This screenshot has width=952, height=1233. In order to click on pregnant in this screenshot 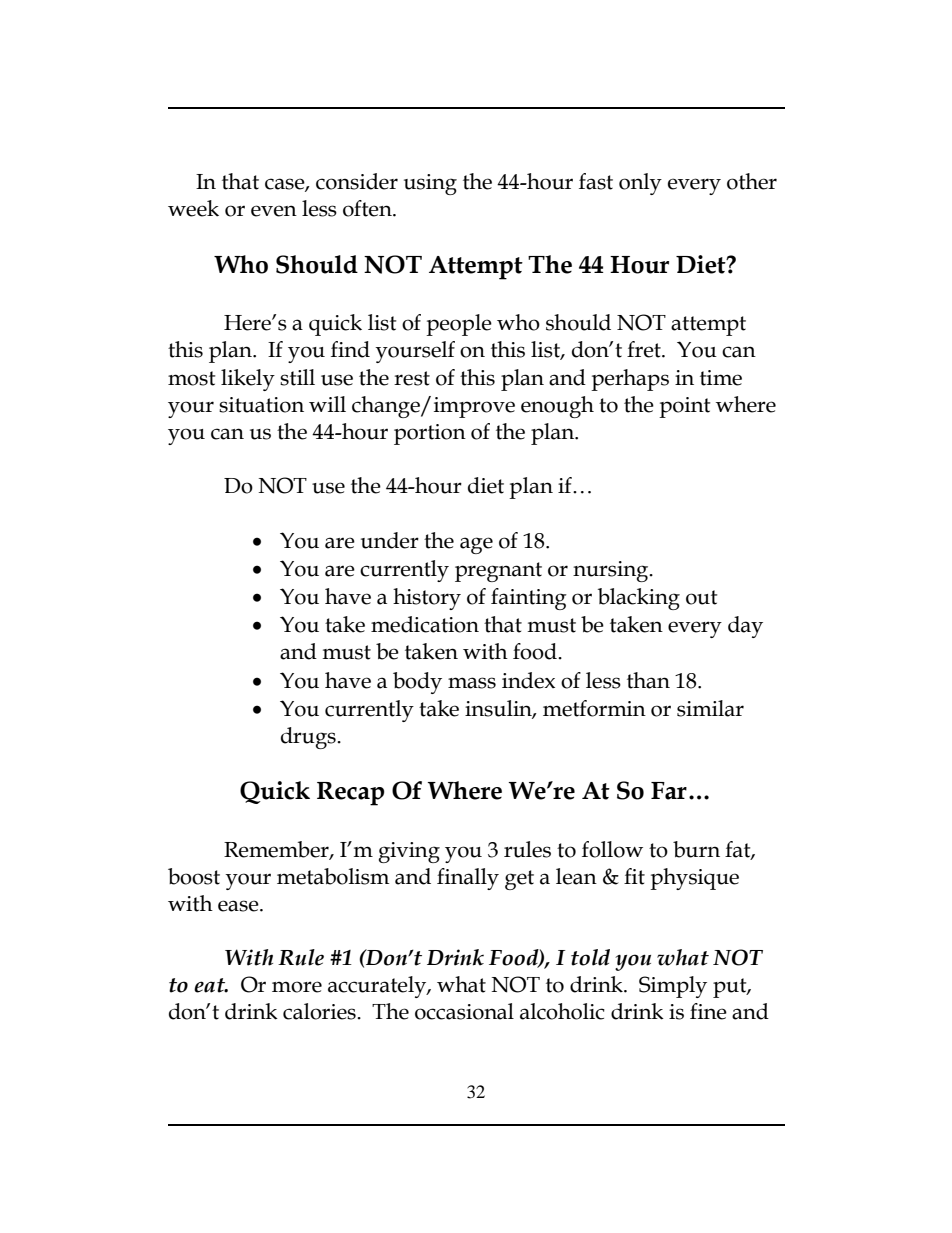, I will do `click(498, 572)`.
